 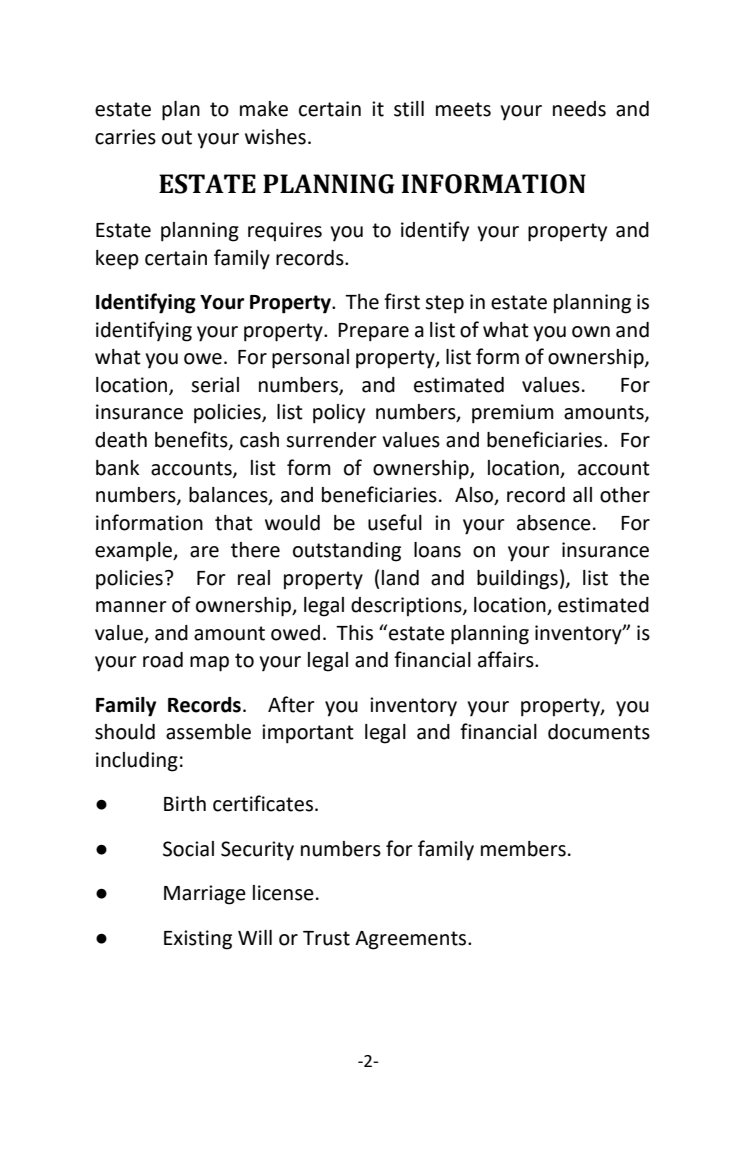 I want to click on serial, so click(x=215, y=385).
